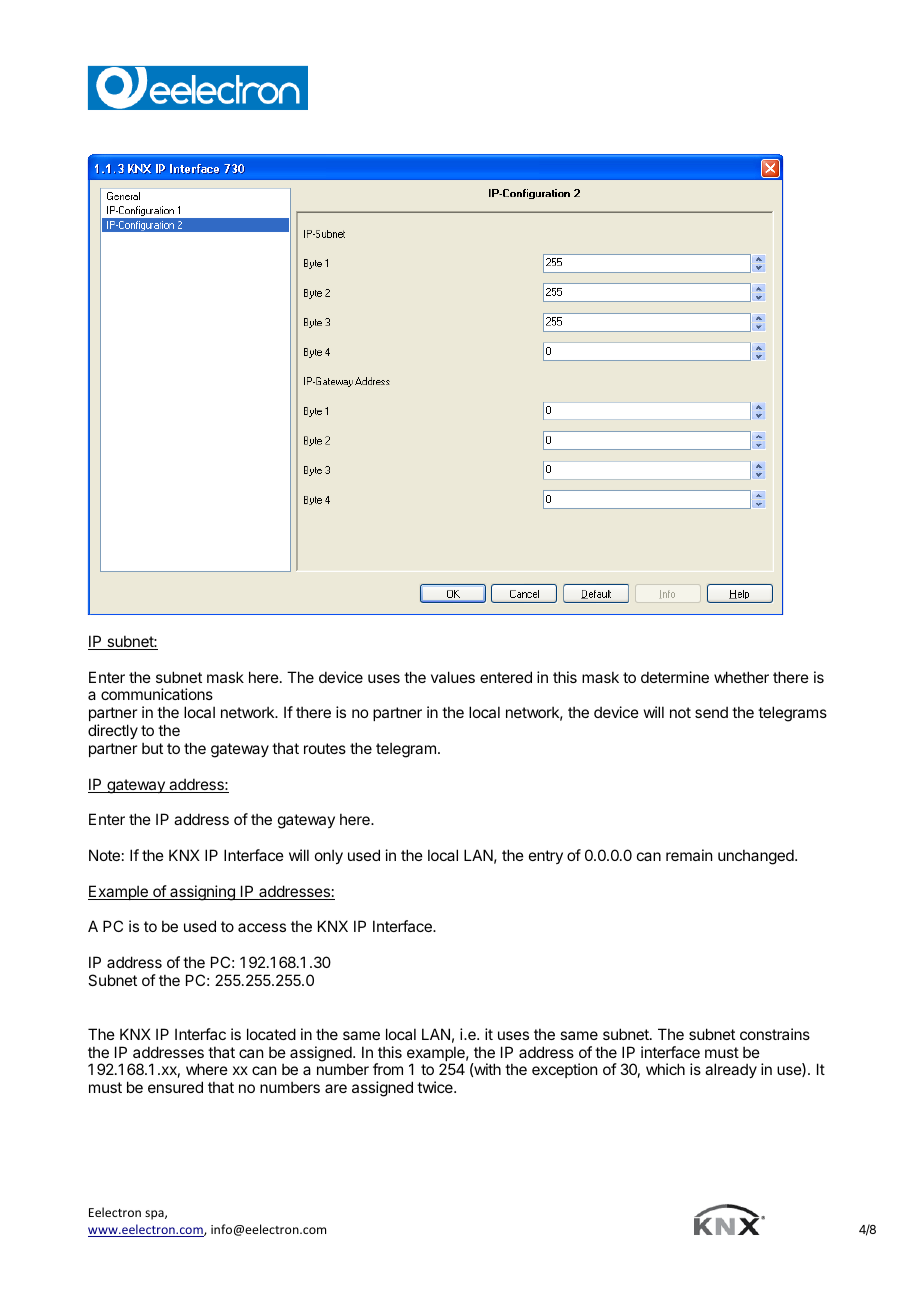 The image size is (924, 1308). I want to click on assigning, so click(202, 893).
